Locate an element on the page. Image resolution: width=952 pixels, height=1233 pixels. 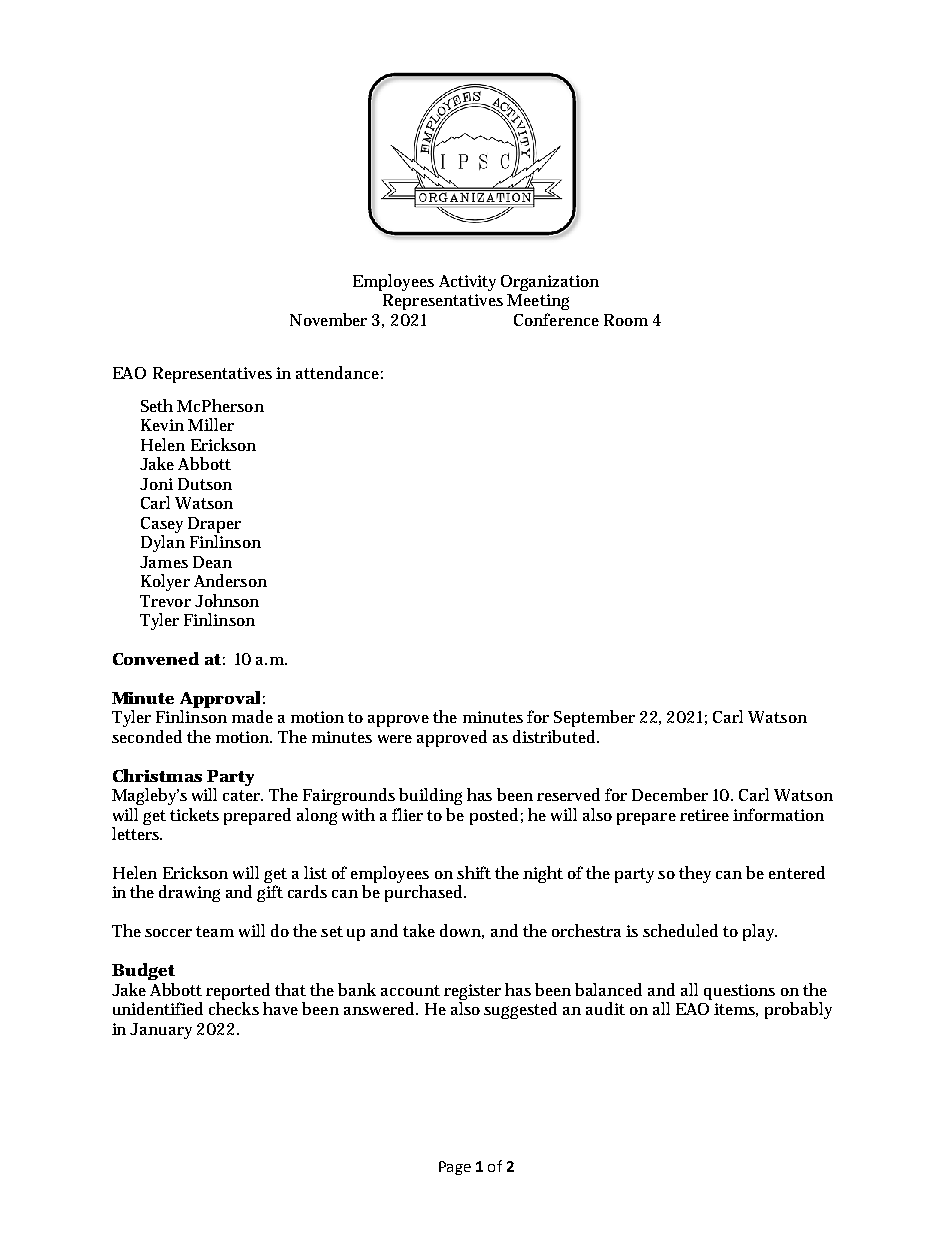
Page is located at coordinates (455, 1168).
